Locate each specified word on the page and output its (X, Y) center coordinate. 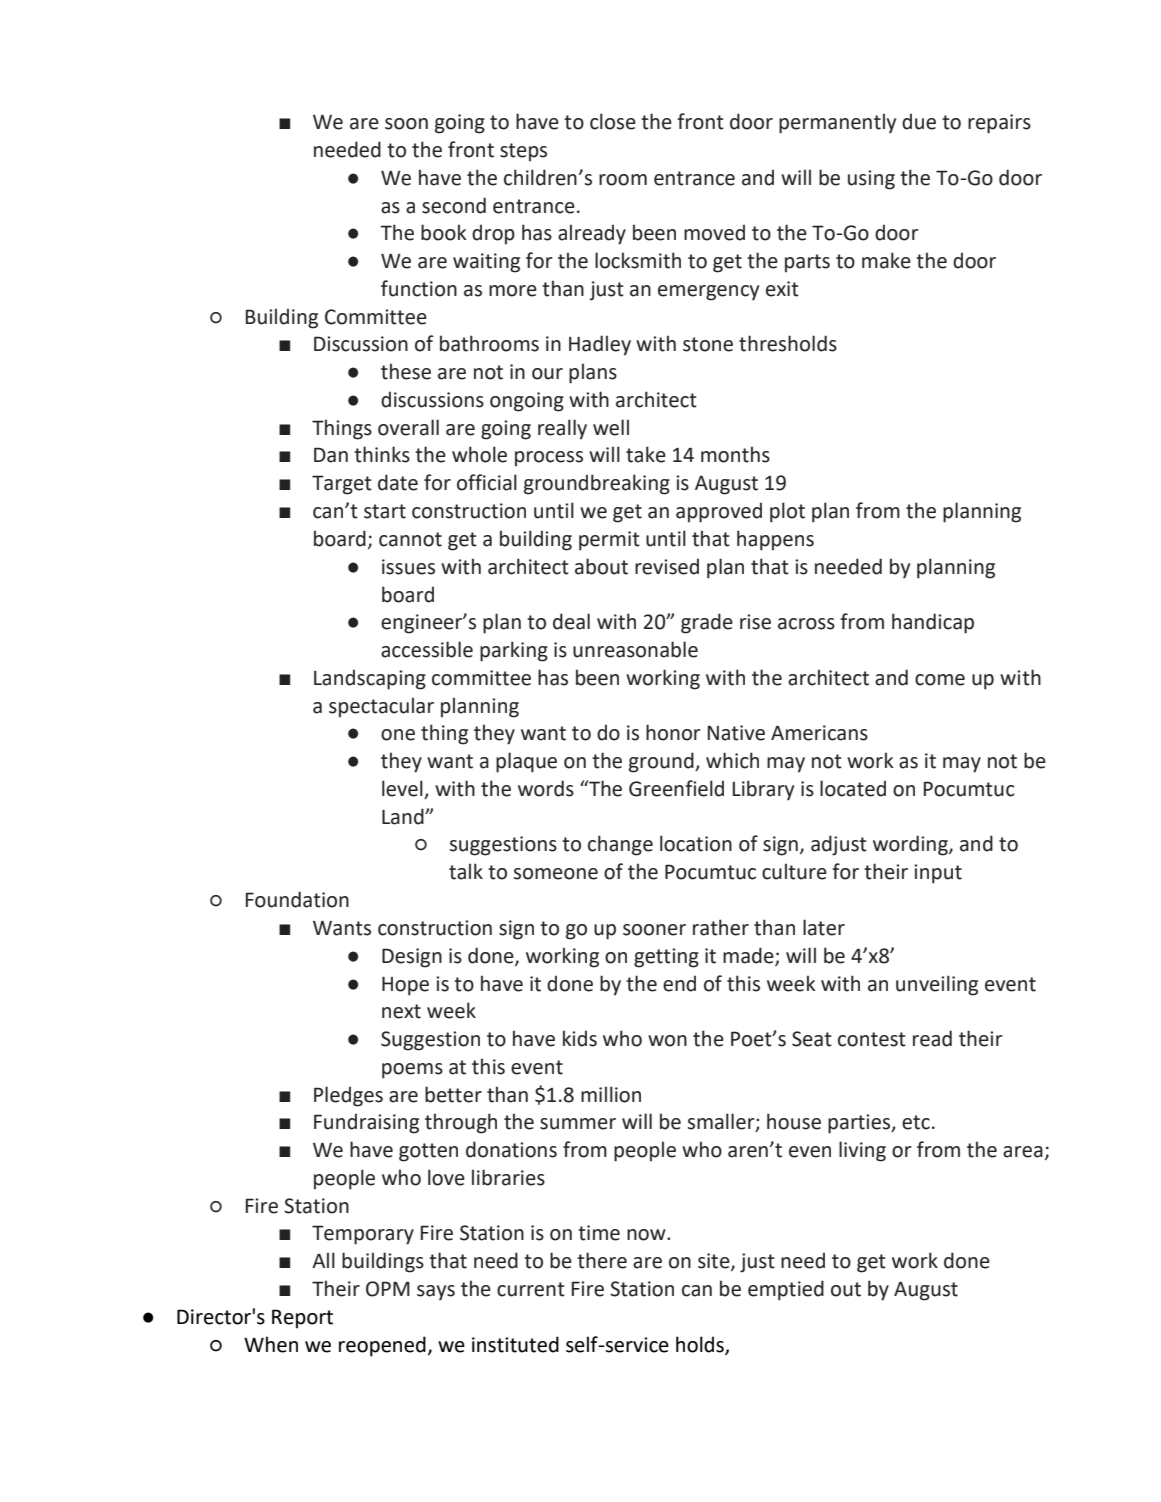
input (938, 874)
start (385, 511)
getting (666, 958)
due (919, 121)
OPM (388, 1289)
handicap (933, 623)
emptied (786, 1290)
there (602, 1260)
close (613, 121)
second (454, 205)
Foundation (297, 899)
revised (667, 566)
